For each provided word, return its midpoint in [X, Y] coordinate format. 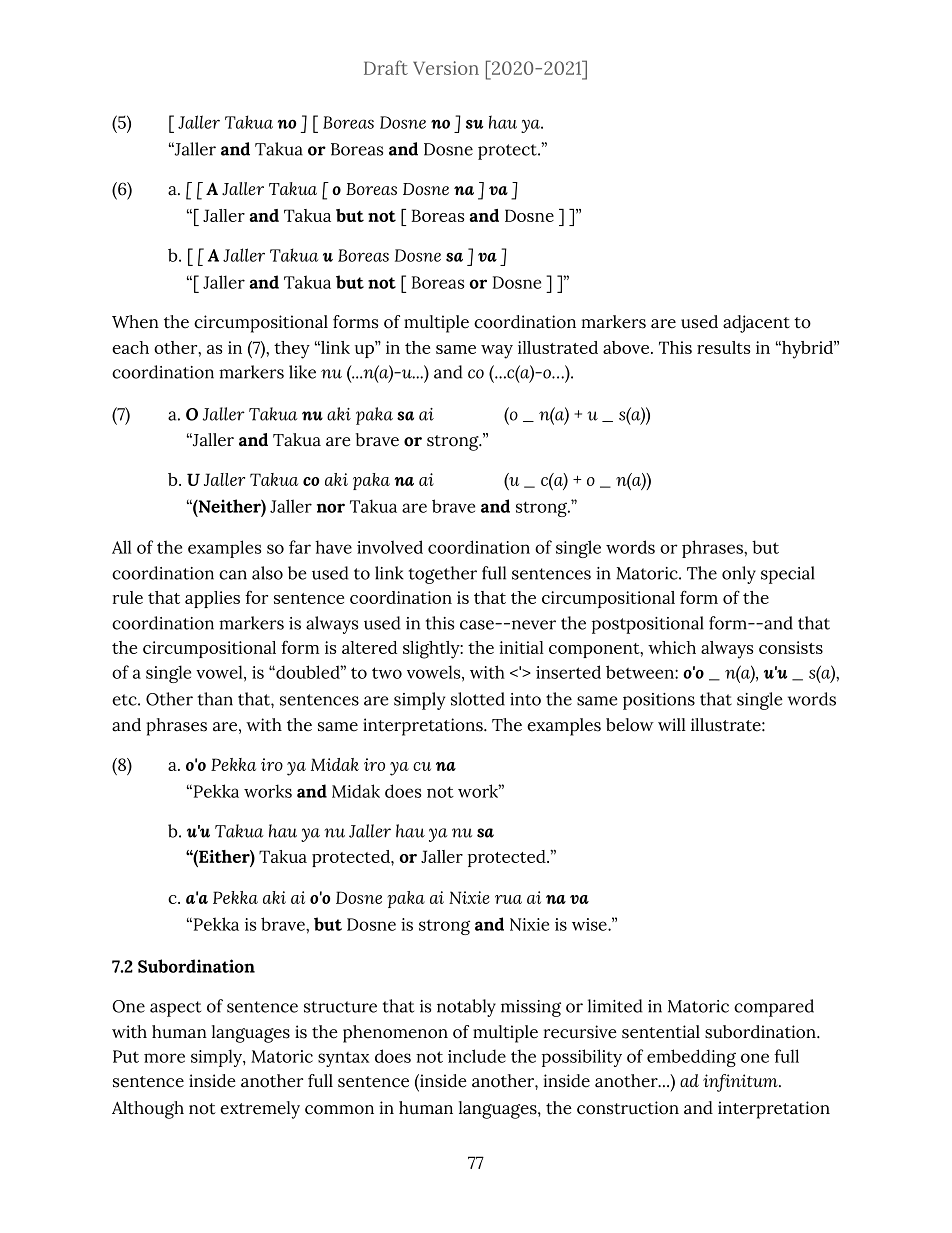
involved [390, 547]
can [233, 575]
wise [590, 924]
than [215, 699]
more [164, 1058]
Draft [386, 67]
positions [659, 701]
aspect [175, 1009]
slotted [478, 699]
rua [508, 899]
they [292, 350]
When [135, 322]
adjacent [756, 324]
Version [446, 68]
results [723, 347]
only [739, 575]
